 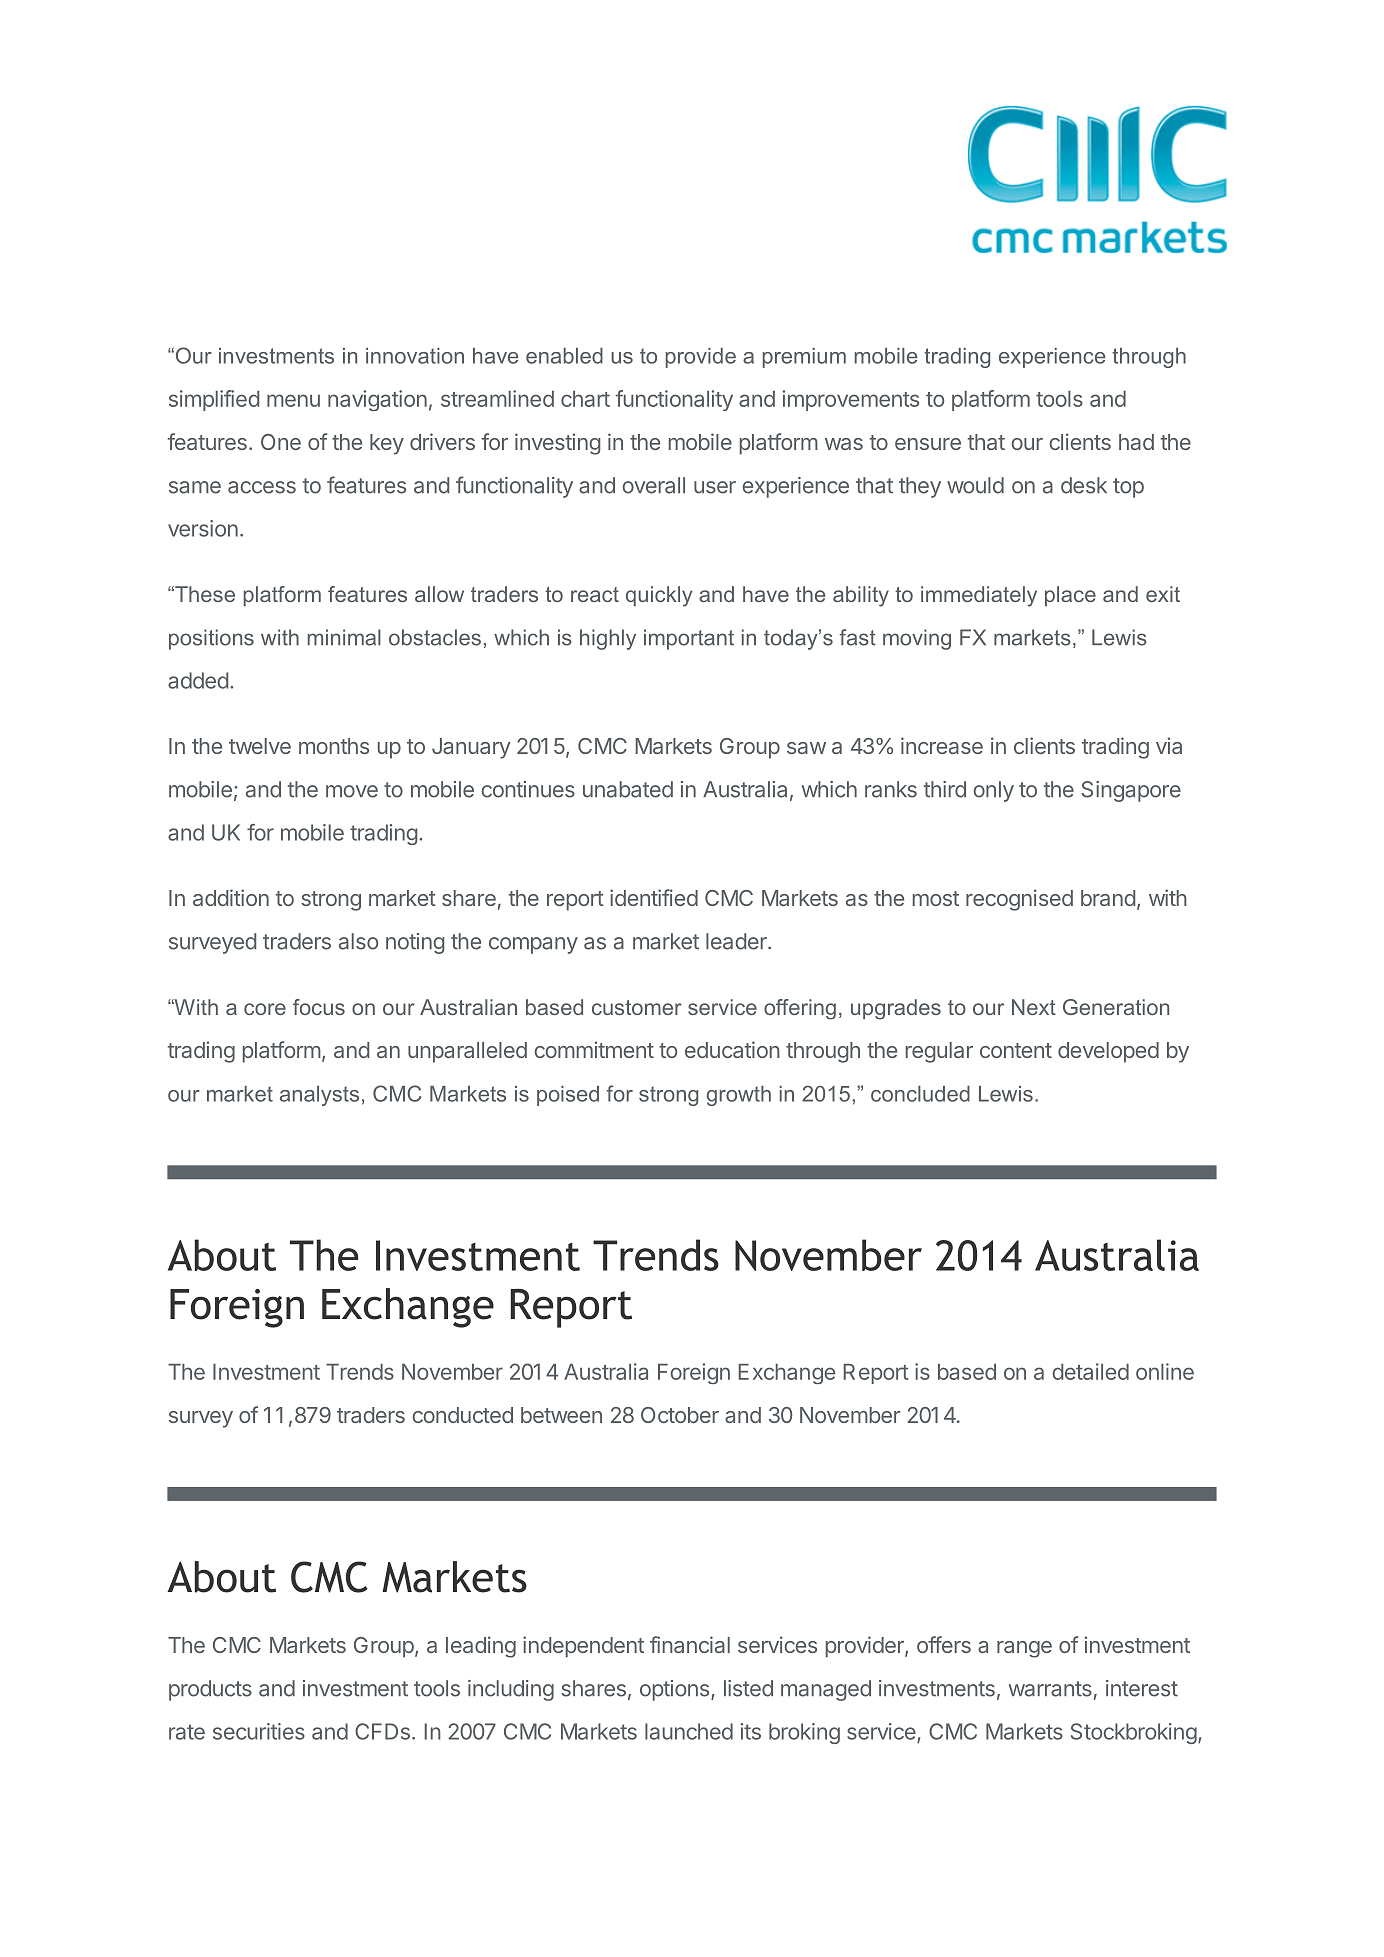 I want to click on menu, so click(x=293, y=400).
